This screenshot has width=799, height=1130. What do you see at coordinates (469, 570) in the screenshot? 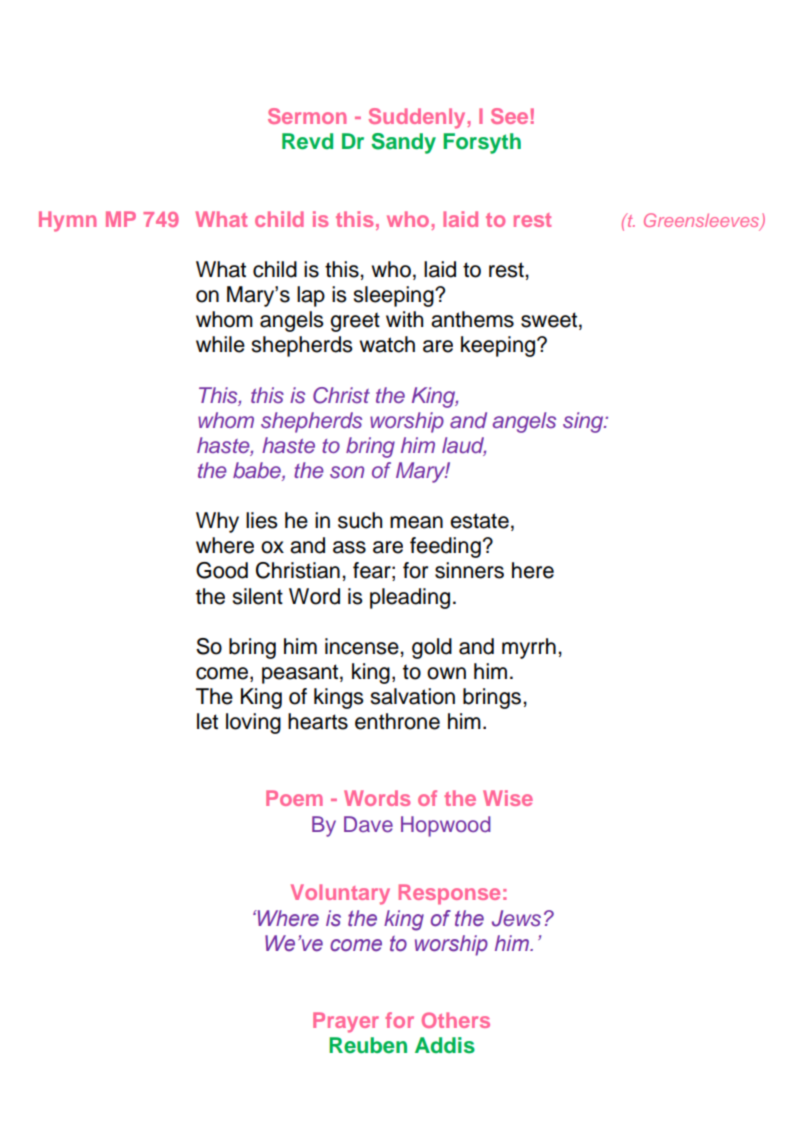
I see `sinners` at bounding box center [469, 570].
